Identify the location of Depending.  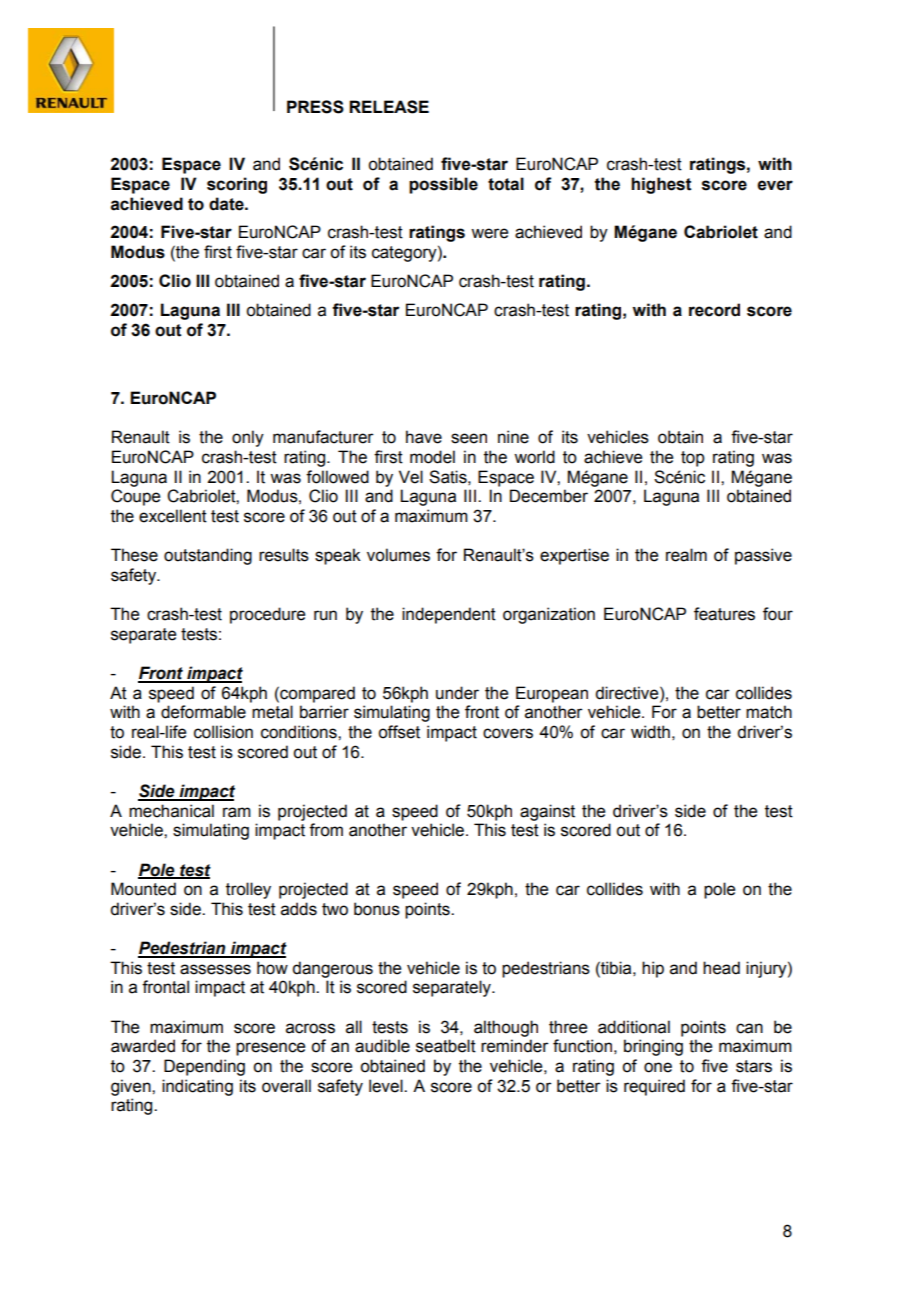
(204, 1067).
